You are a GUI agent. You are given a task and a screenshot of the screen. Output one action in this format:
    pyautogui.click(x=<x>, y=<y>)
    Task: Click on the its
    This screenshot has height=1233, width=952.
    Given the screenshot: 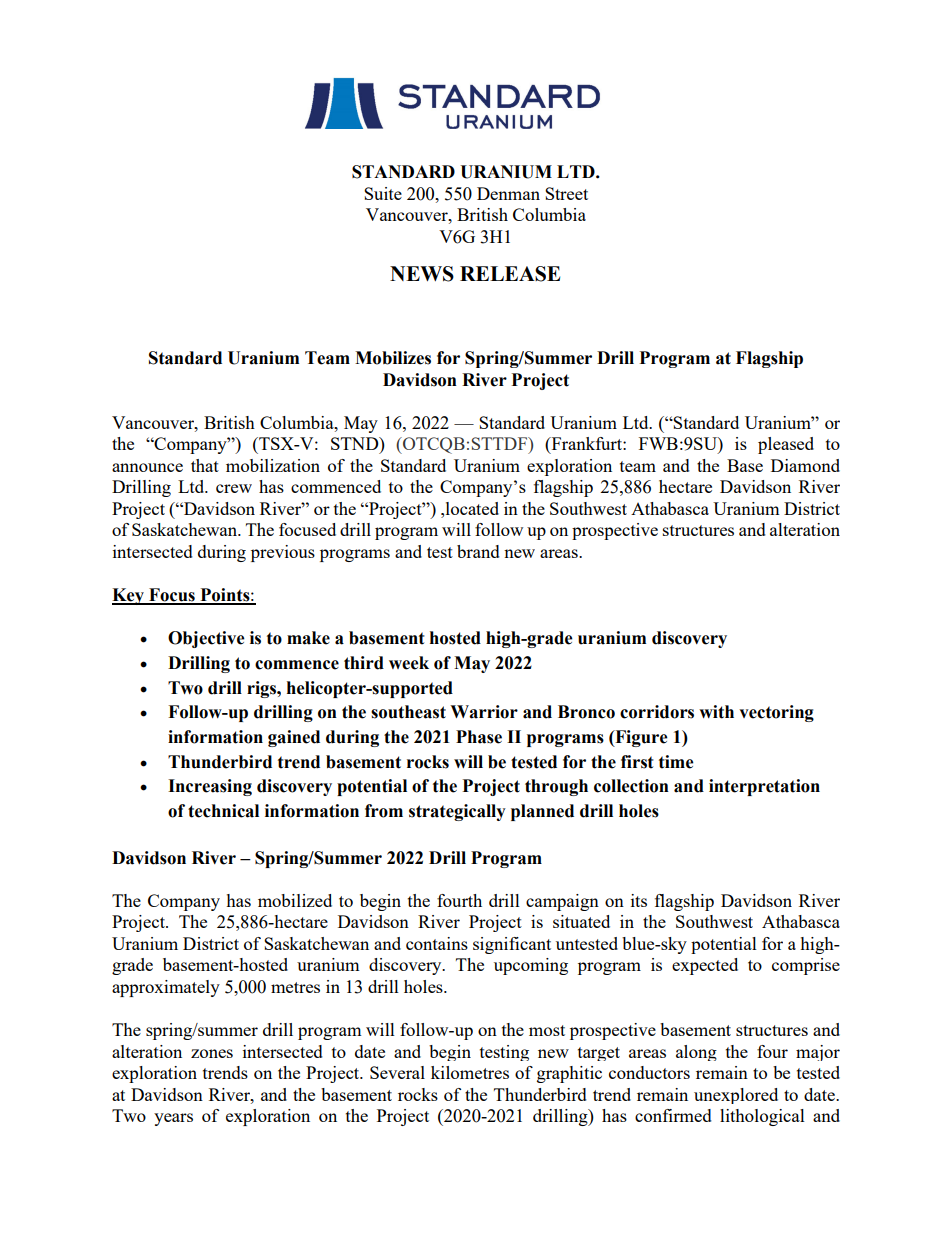 What is the action you would take?
    pyautogui.click(x=639, y=900)
